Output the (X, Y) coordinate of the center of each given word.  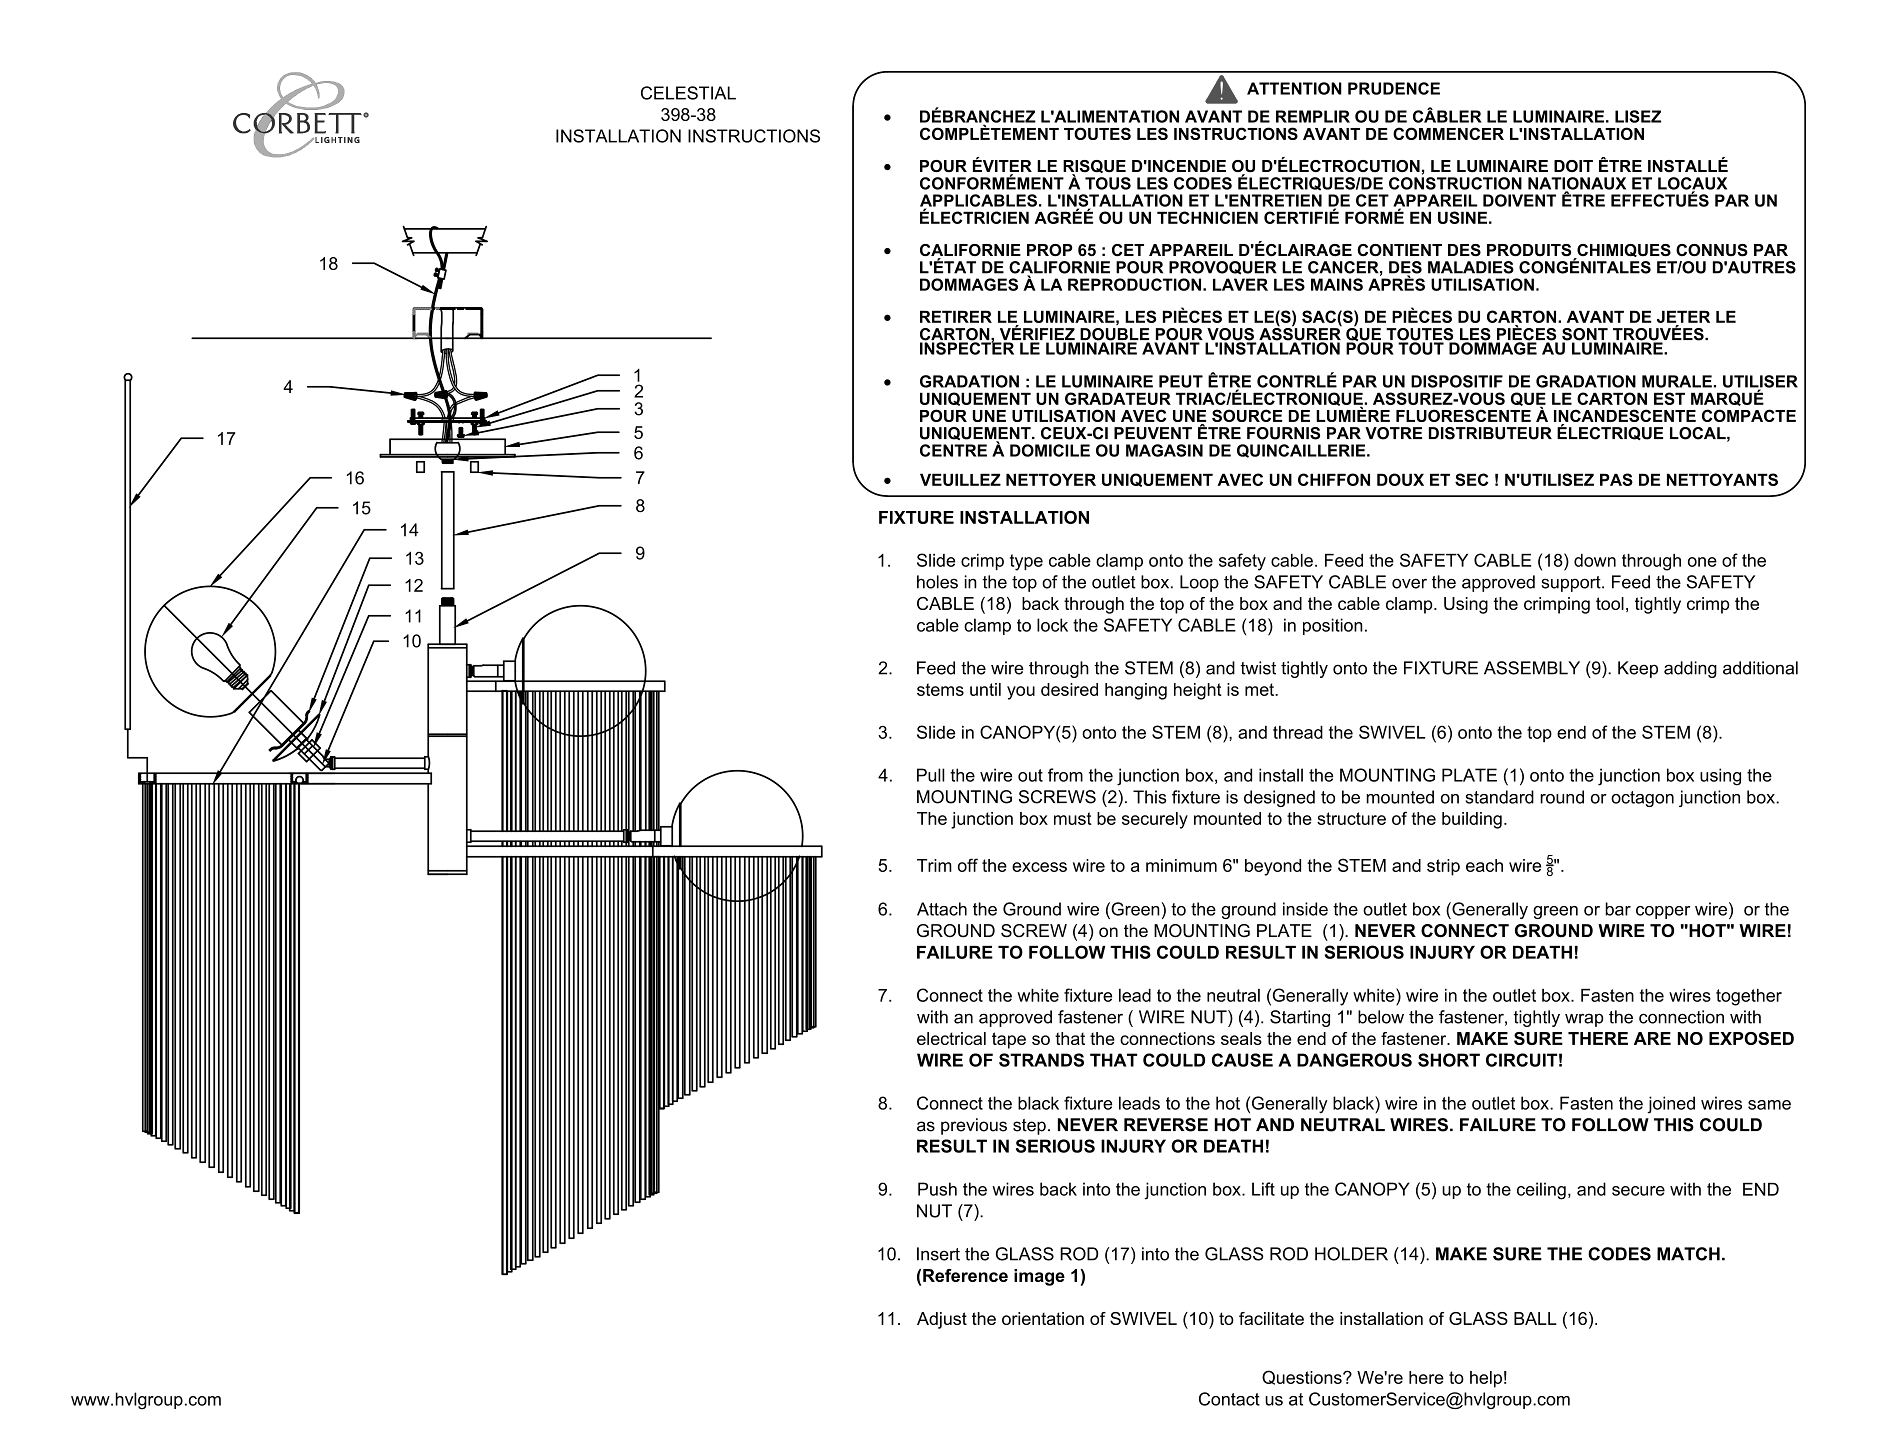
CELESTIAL (688, 93)
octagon (1642, 799)
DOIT (1573, 166)
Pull (931, 775)
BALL (1535, 1318)
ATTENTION (1294, 88)
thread (1298, 732)
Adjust (942, 1320)
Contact (1229, 1399)
